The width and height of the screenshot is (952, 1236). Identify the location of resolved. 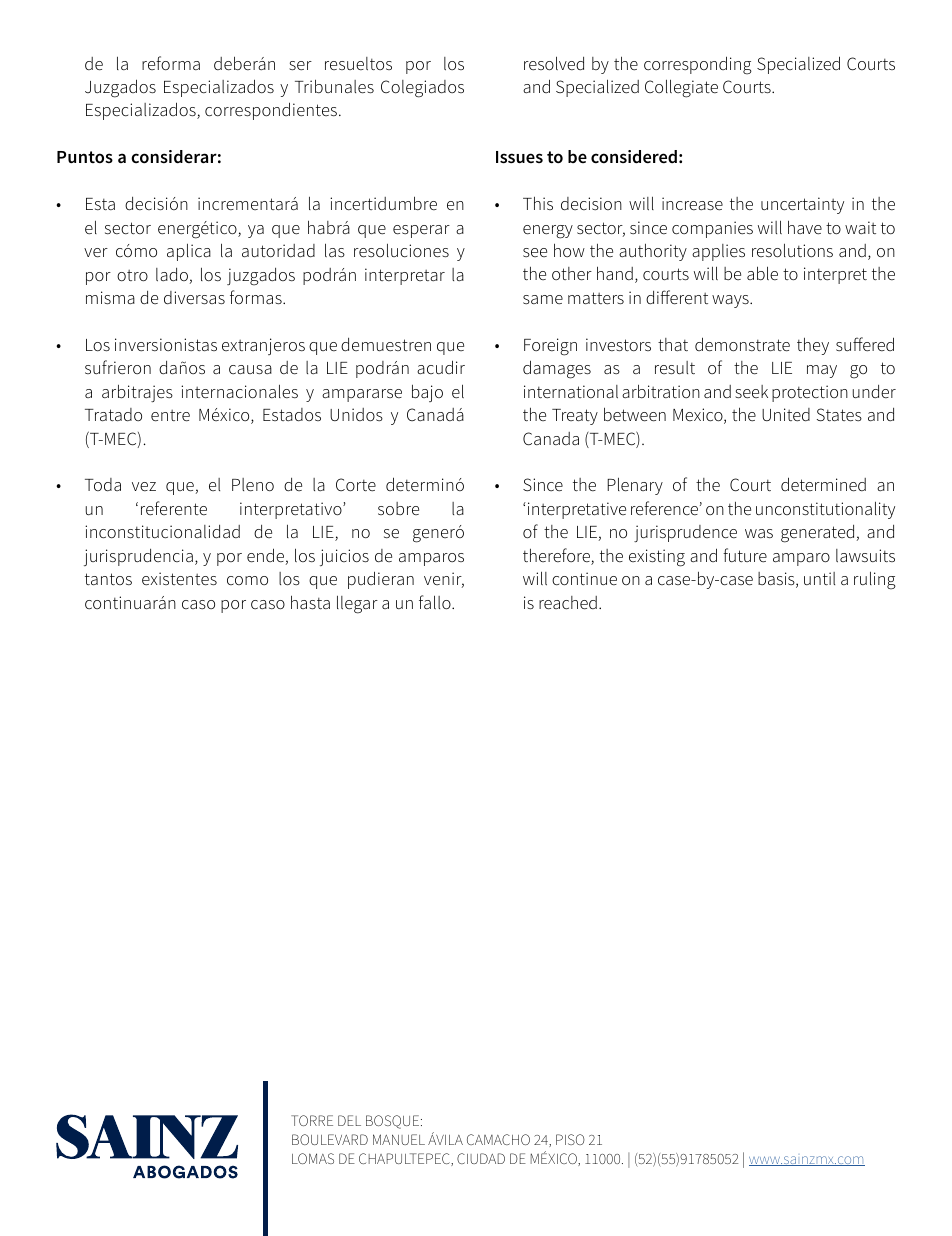
(554, 63).
